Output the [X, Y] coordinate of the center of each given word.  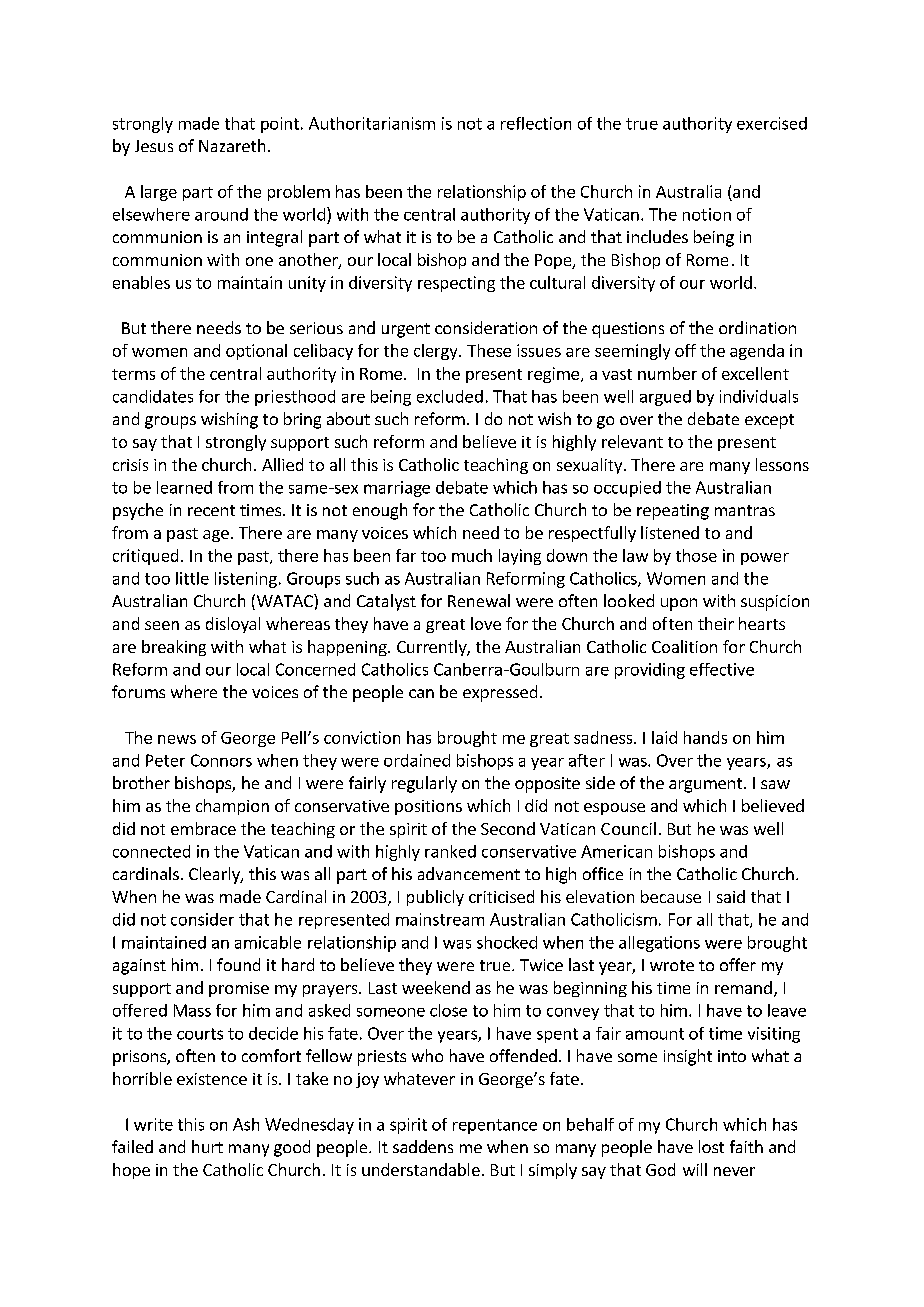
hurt [207, 1146]
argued [665, 398]
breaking [174, 648]
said [731, 896]
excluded [450, 396]
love [486, 623]
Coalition [684, 646]
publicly [435, 898]
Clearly [215, 875]
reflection [536, 123]
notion [707, 214]
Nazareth [232, 145]
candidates [153, 396]
